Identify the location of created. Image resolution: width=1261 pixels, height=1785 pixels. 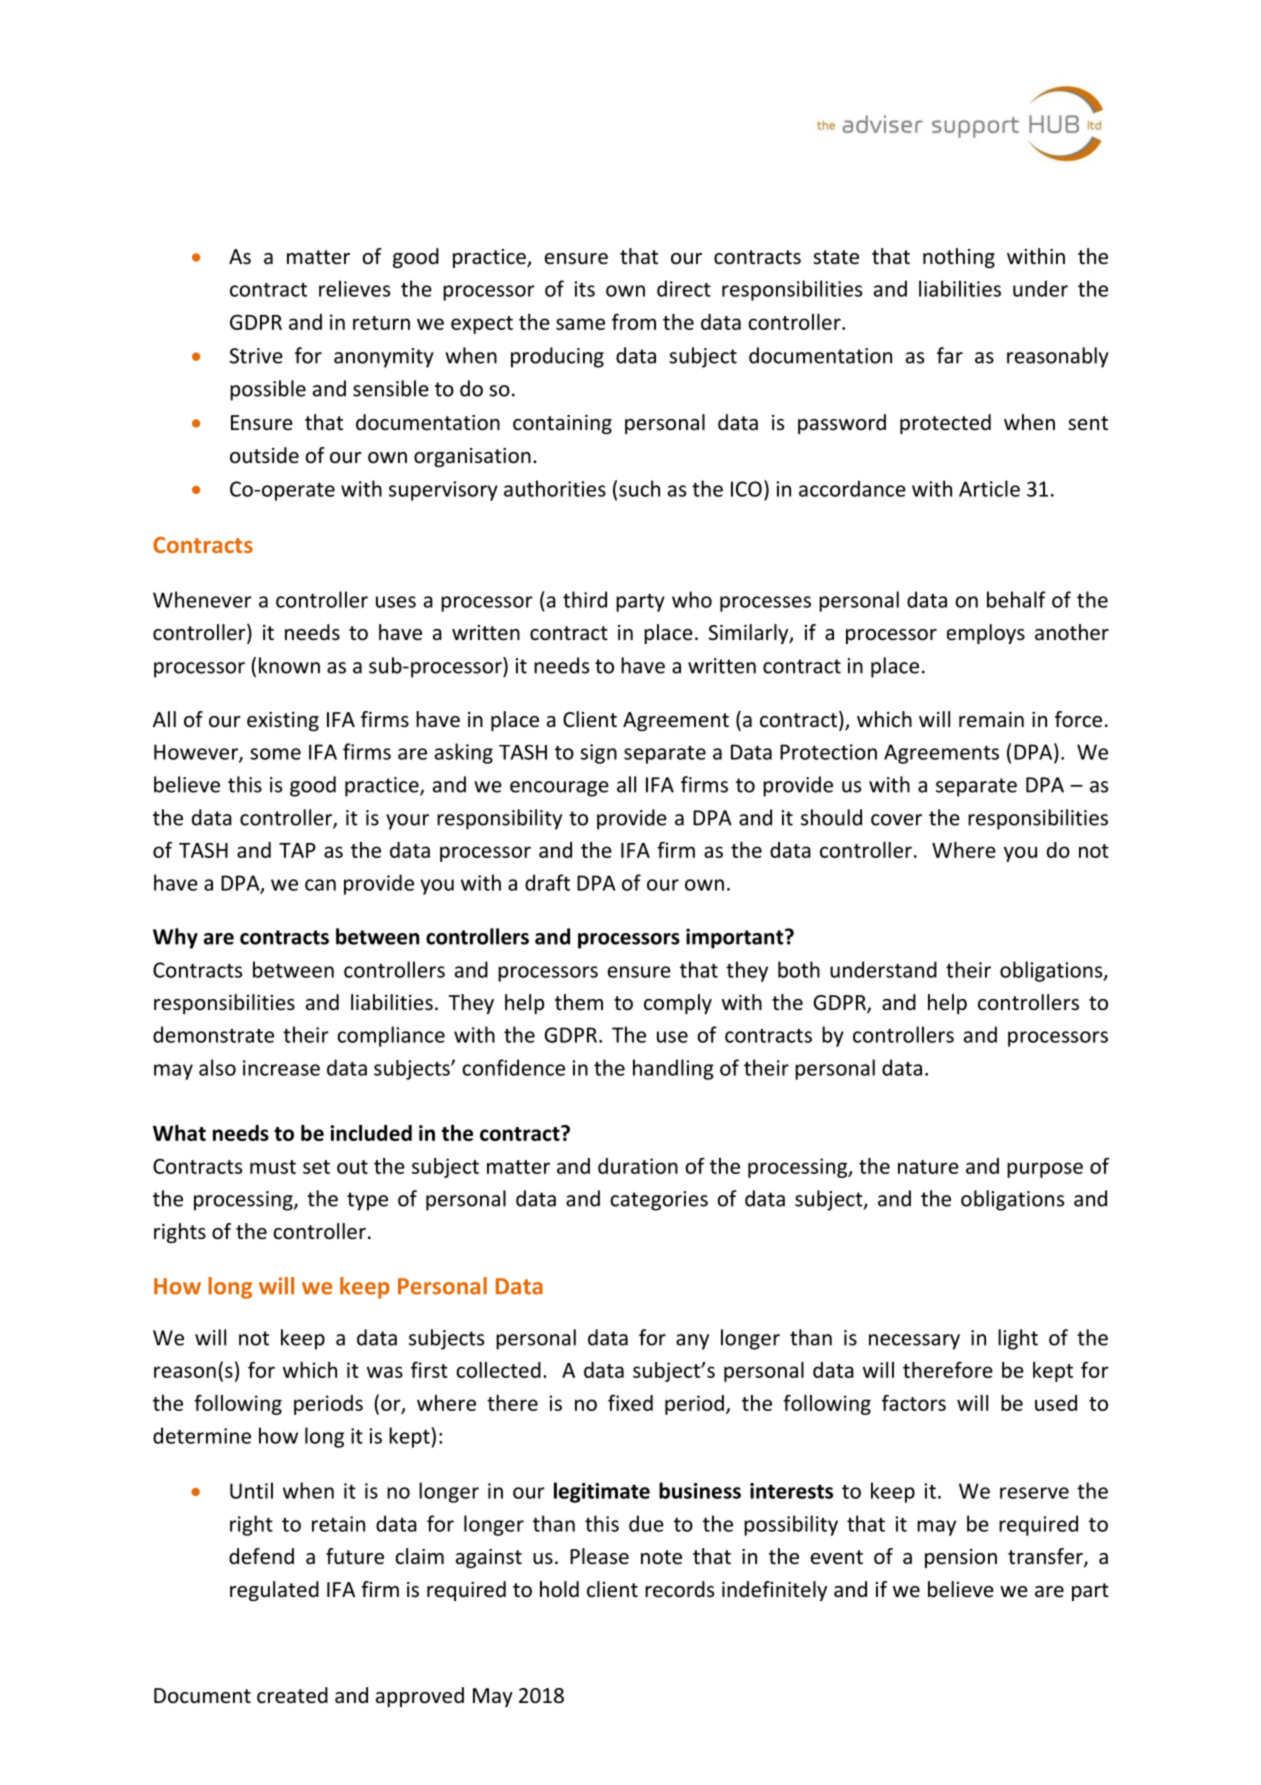
(292, 1695).
